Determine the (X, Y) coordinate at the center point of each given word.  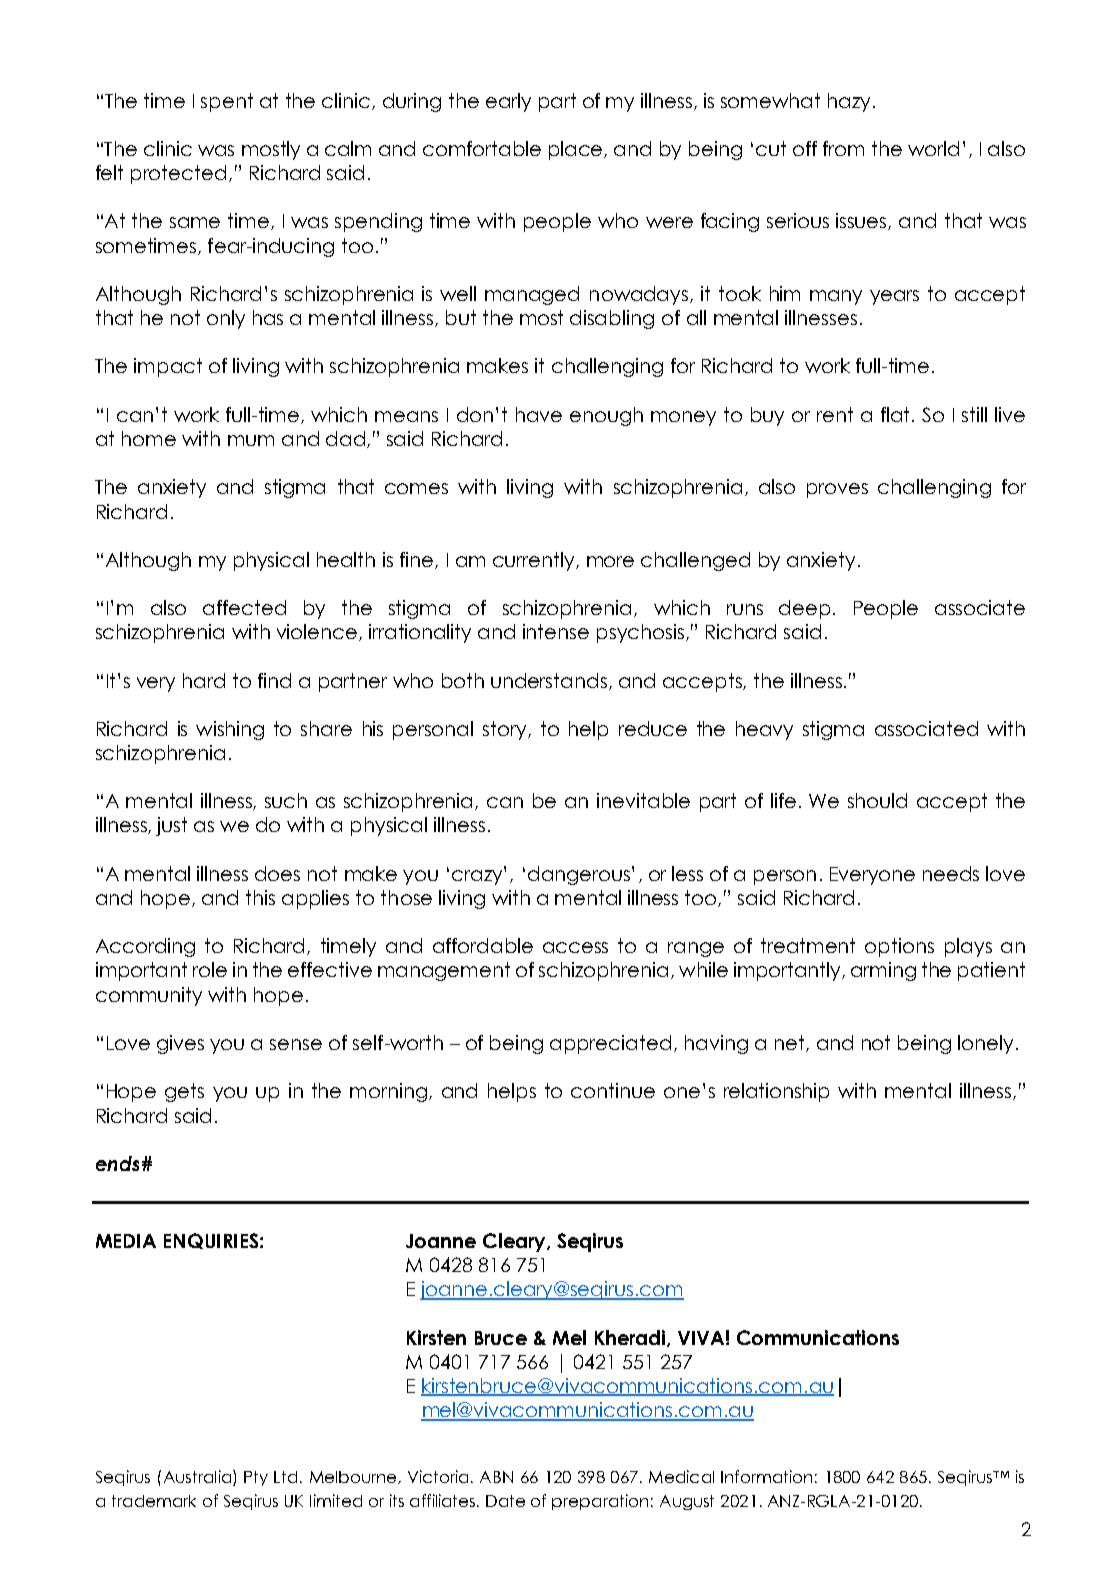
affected (244, 607)
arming (883, 971)
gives (180, 1044)
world (933, 148)
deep (804, 609)
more (610, 561)
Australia (199, 1478)
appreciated (610, 1044)
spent (227, 102)
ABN (496, 1477)
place (577, 150)
